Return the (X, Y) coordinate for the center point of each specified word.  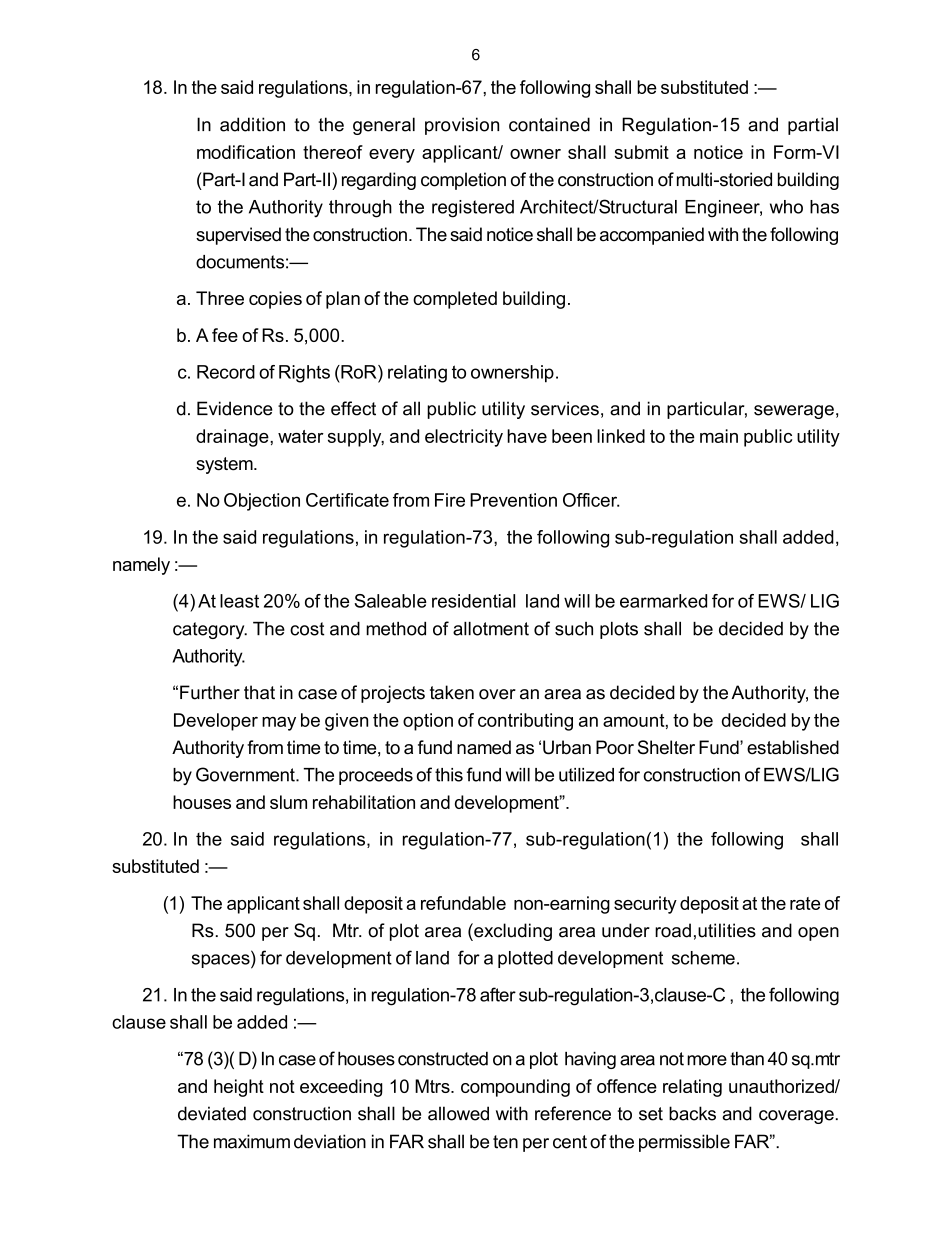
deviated (212, 1113)
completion (463, 181)
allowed (458, 1113)
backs (692, 1113)
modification (246, 152)
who (786, 207)
